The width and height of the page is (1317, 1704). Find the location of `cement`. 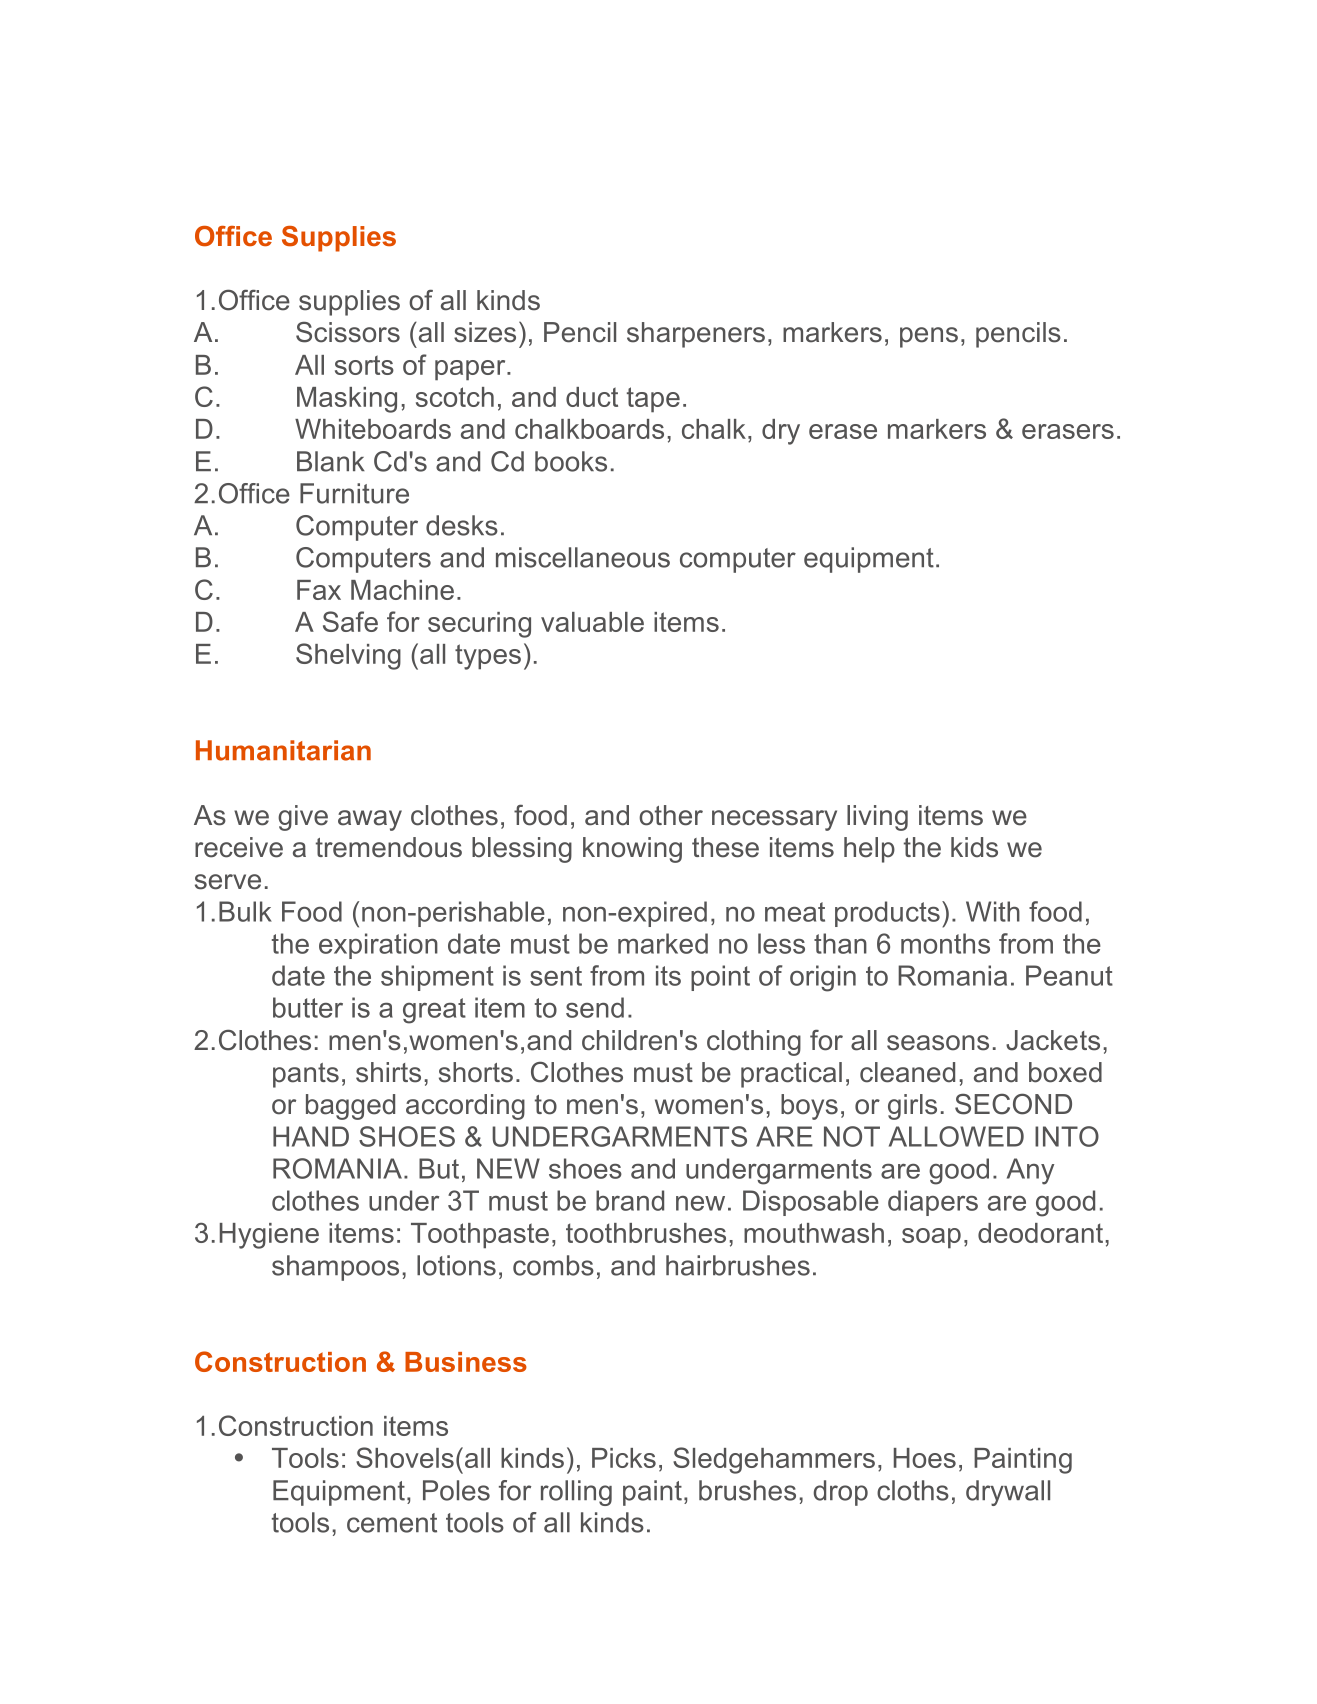

cement is located at coordinates (392, 1523).
